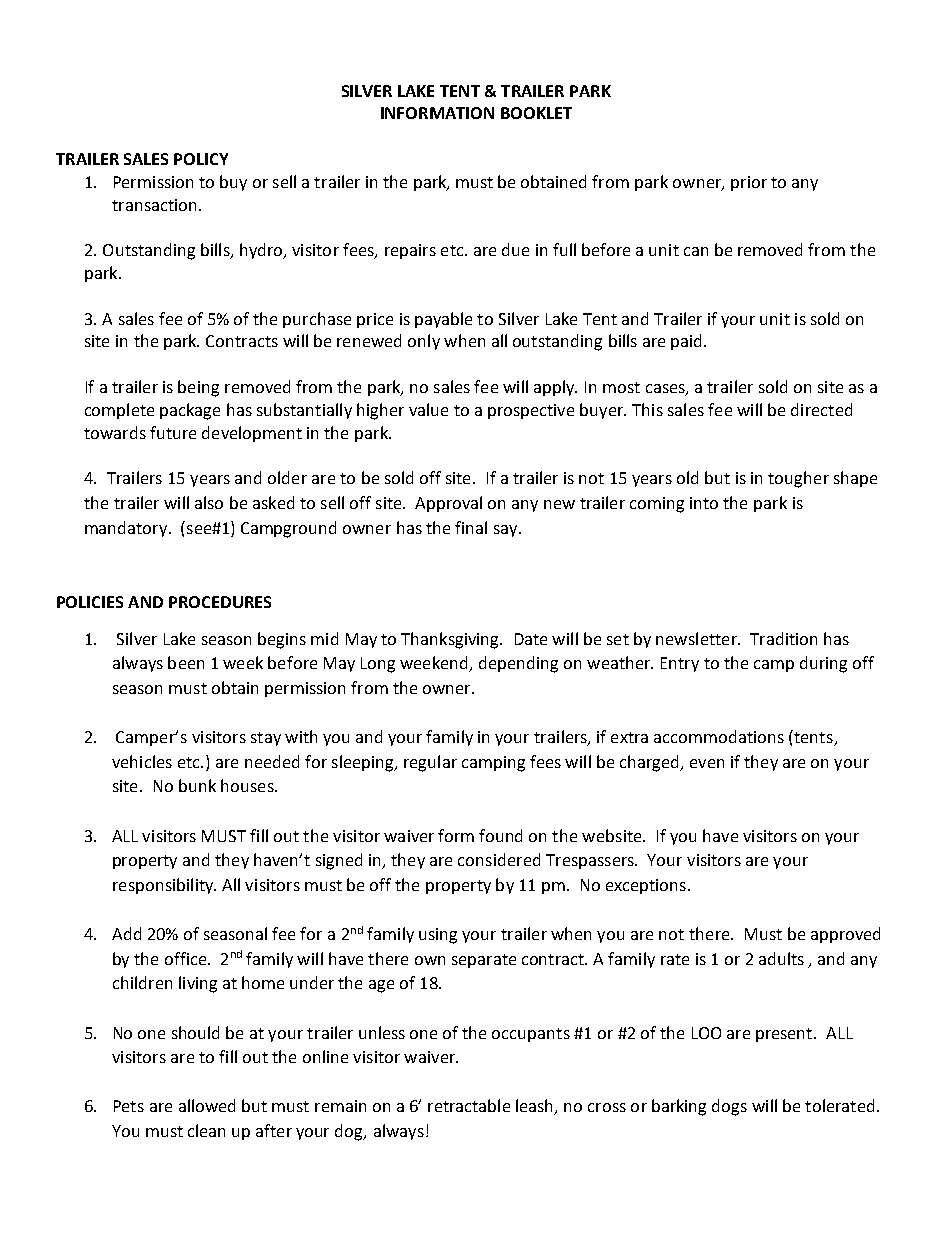 The image size is (952, 1233). What do you see at coordinates (729, 1107) in the image?
I see `dogs` at bounding box center [729, 1107].
